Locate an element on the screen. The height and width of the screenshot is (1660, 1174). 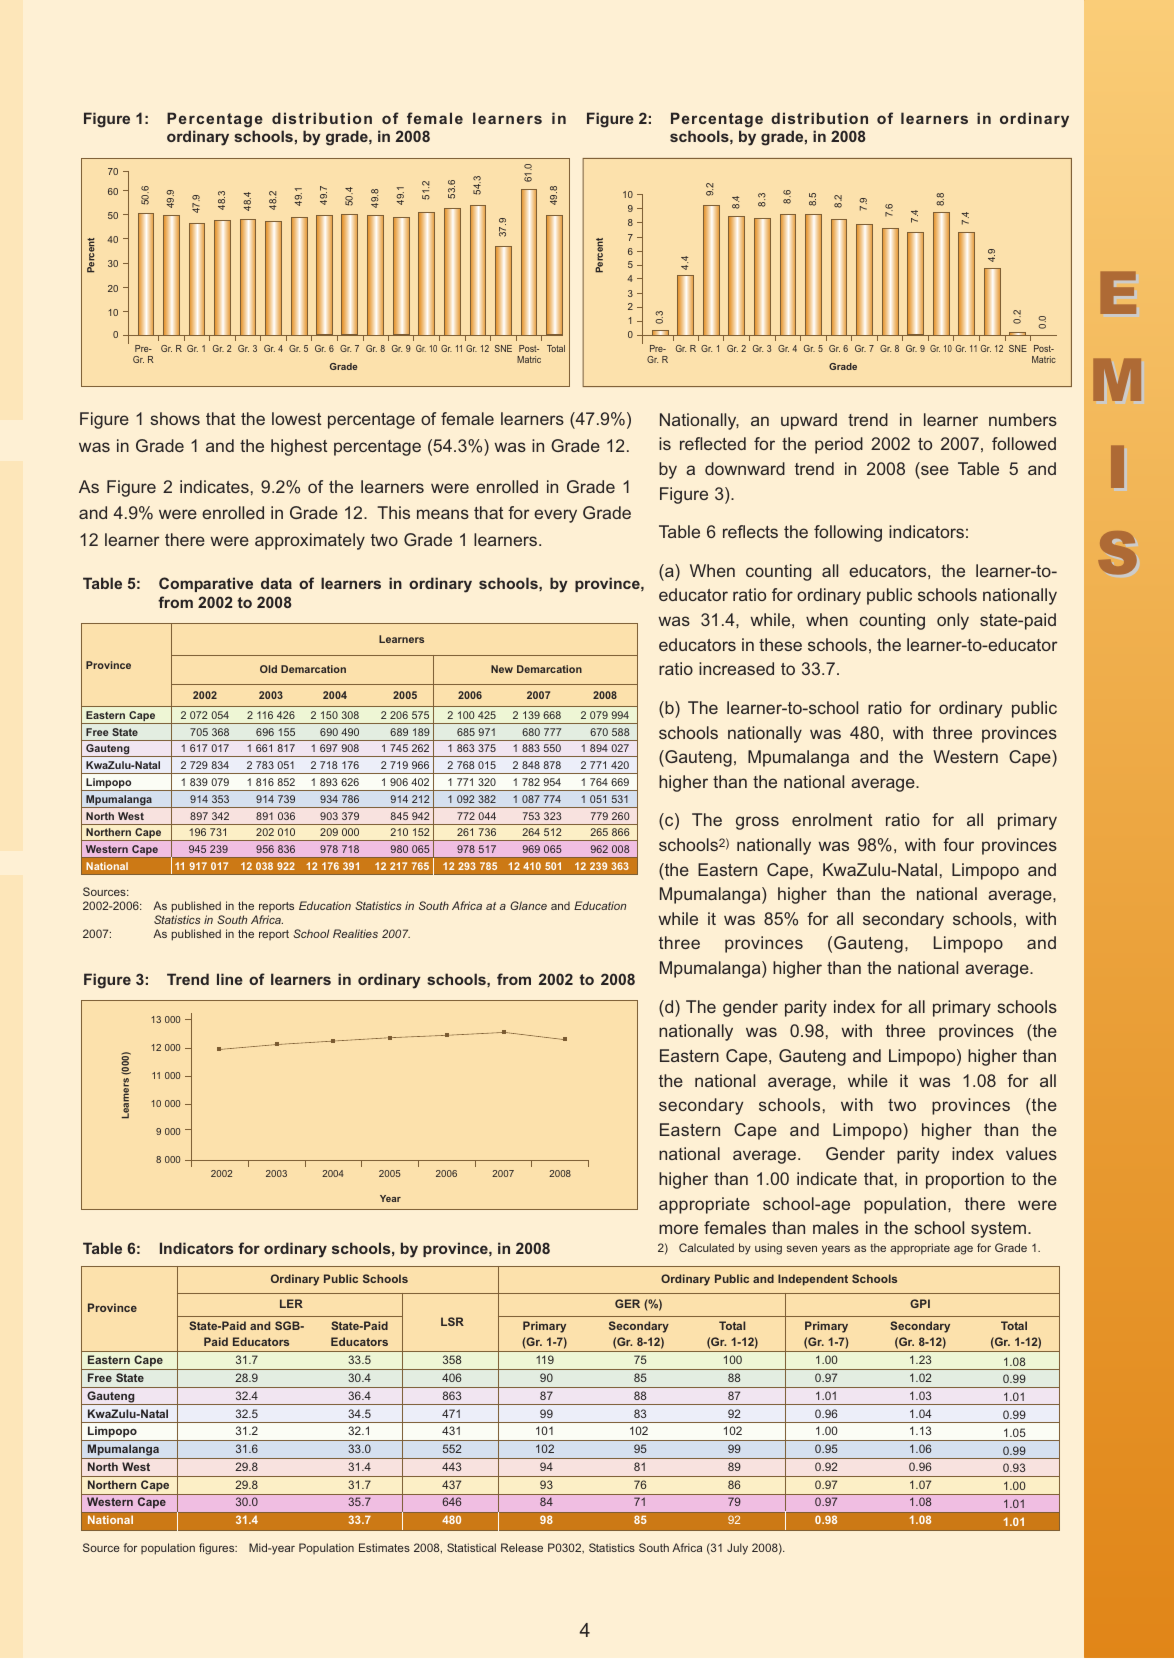
highest is located at coordinates (299, 447).
